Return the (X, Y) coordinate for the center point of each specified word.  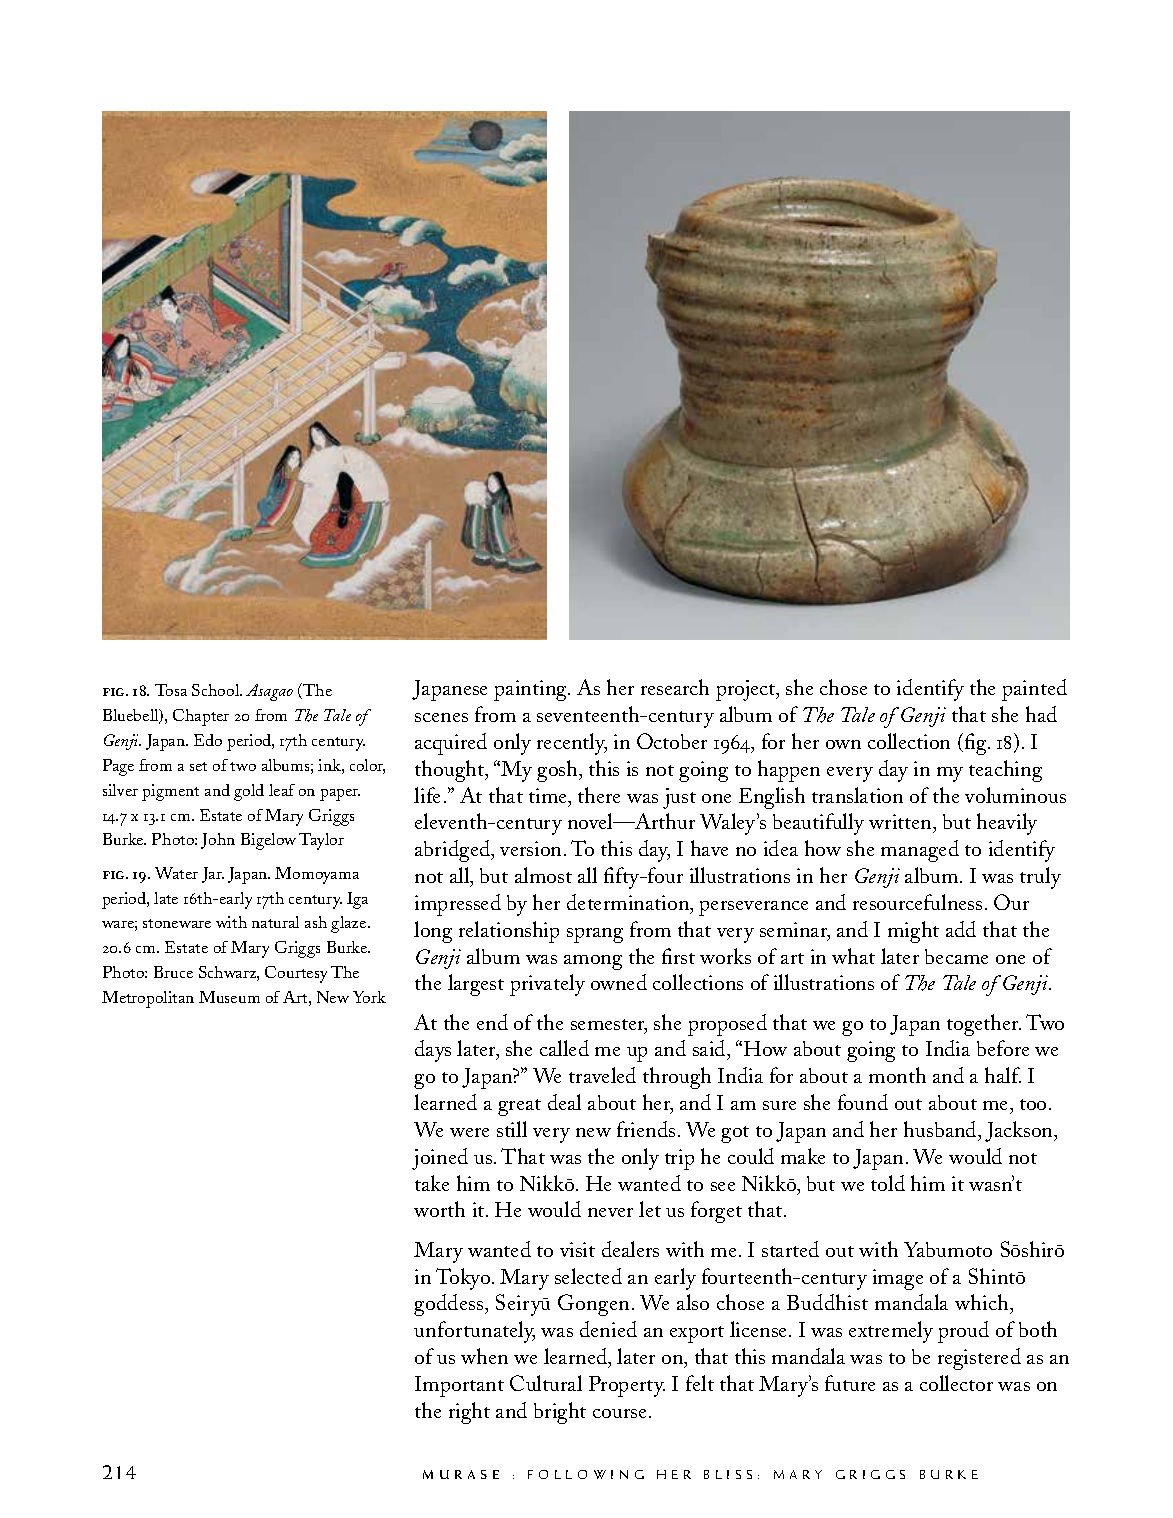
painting (532, 690)
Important (459, 1386)
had (1041, 714)
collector (956, 1383)
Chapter (201, 717)
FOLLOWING (586, 1474)
